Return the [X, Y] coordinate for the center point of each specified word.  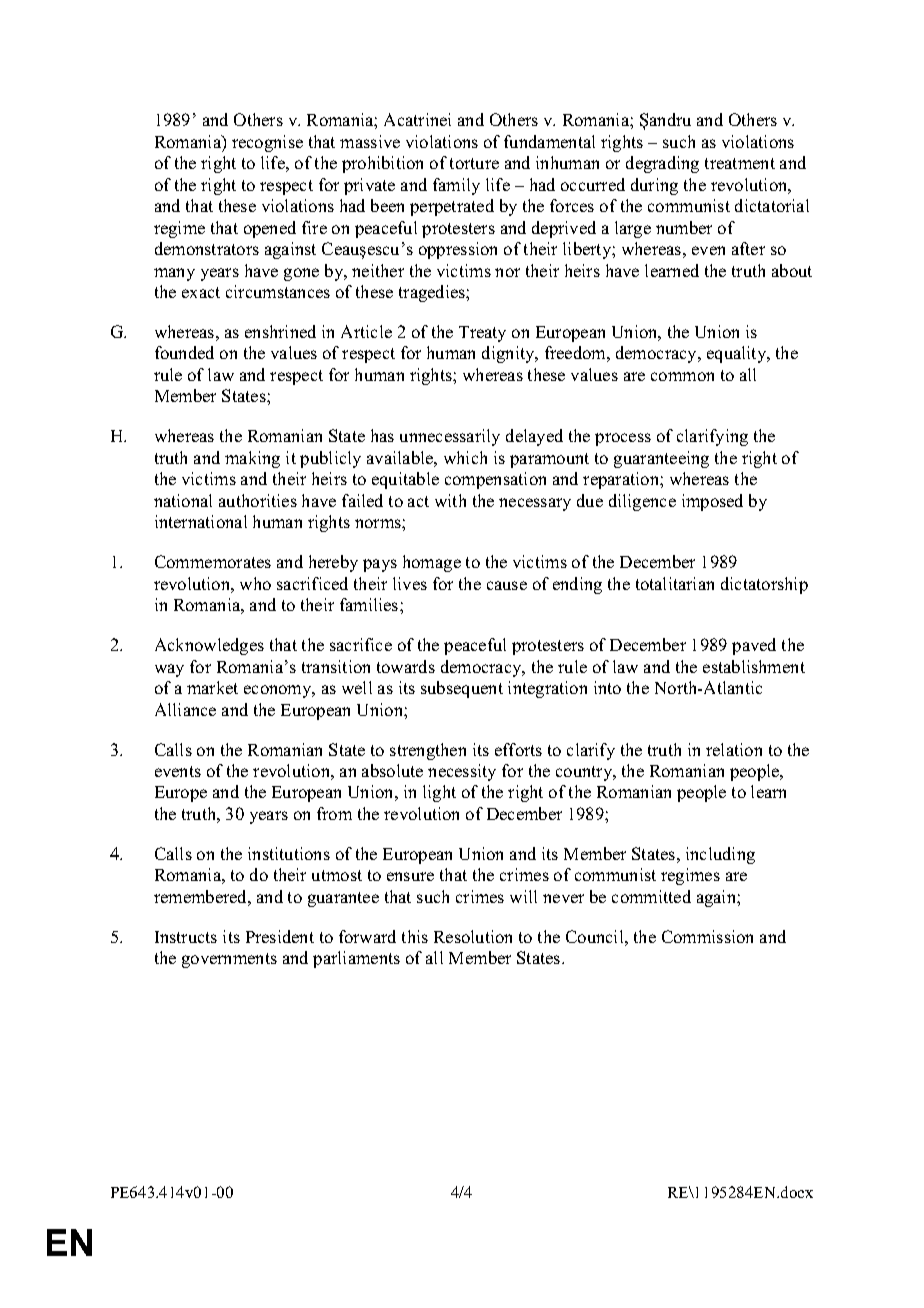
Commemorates [213, 561]
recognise [267, 143]
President [280, 936]
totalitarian [675, 583]
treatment [740, 163]
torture [474, 163]
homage [432, 563]
